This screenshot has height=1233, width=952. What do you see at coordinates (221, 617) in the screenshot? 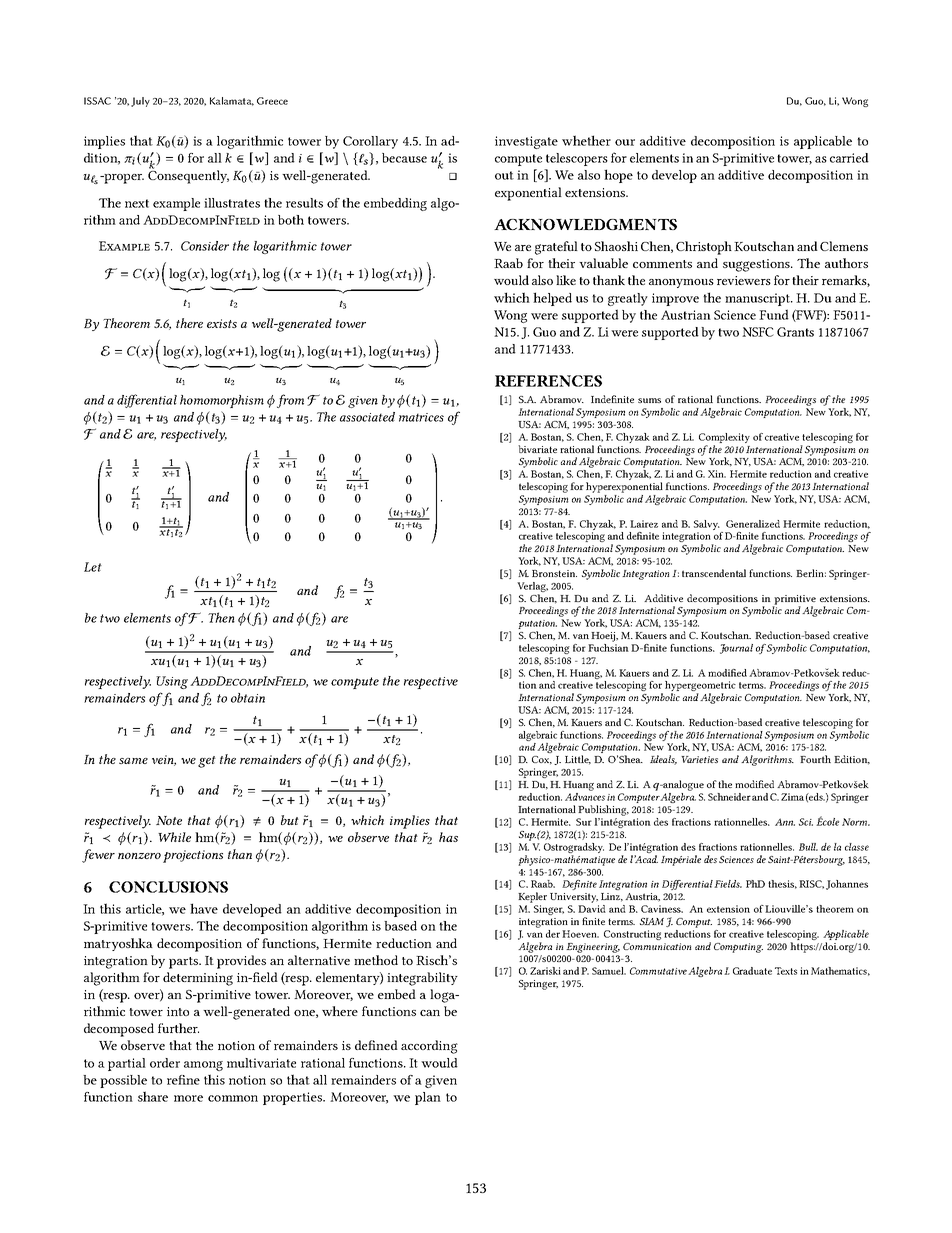
I see `Then` at bounding box center [221, 617].
